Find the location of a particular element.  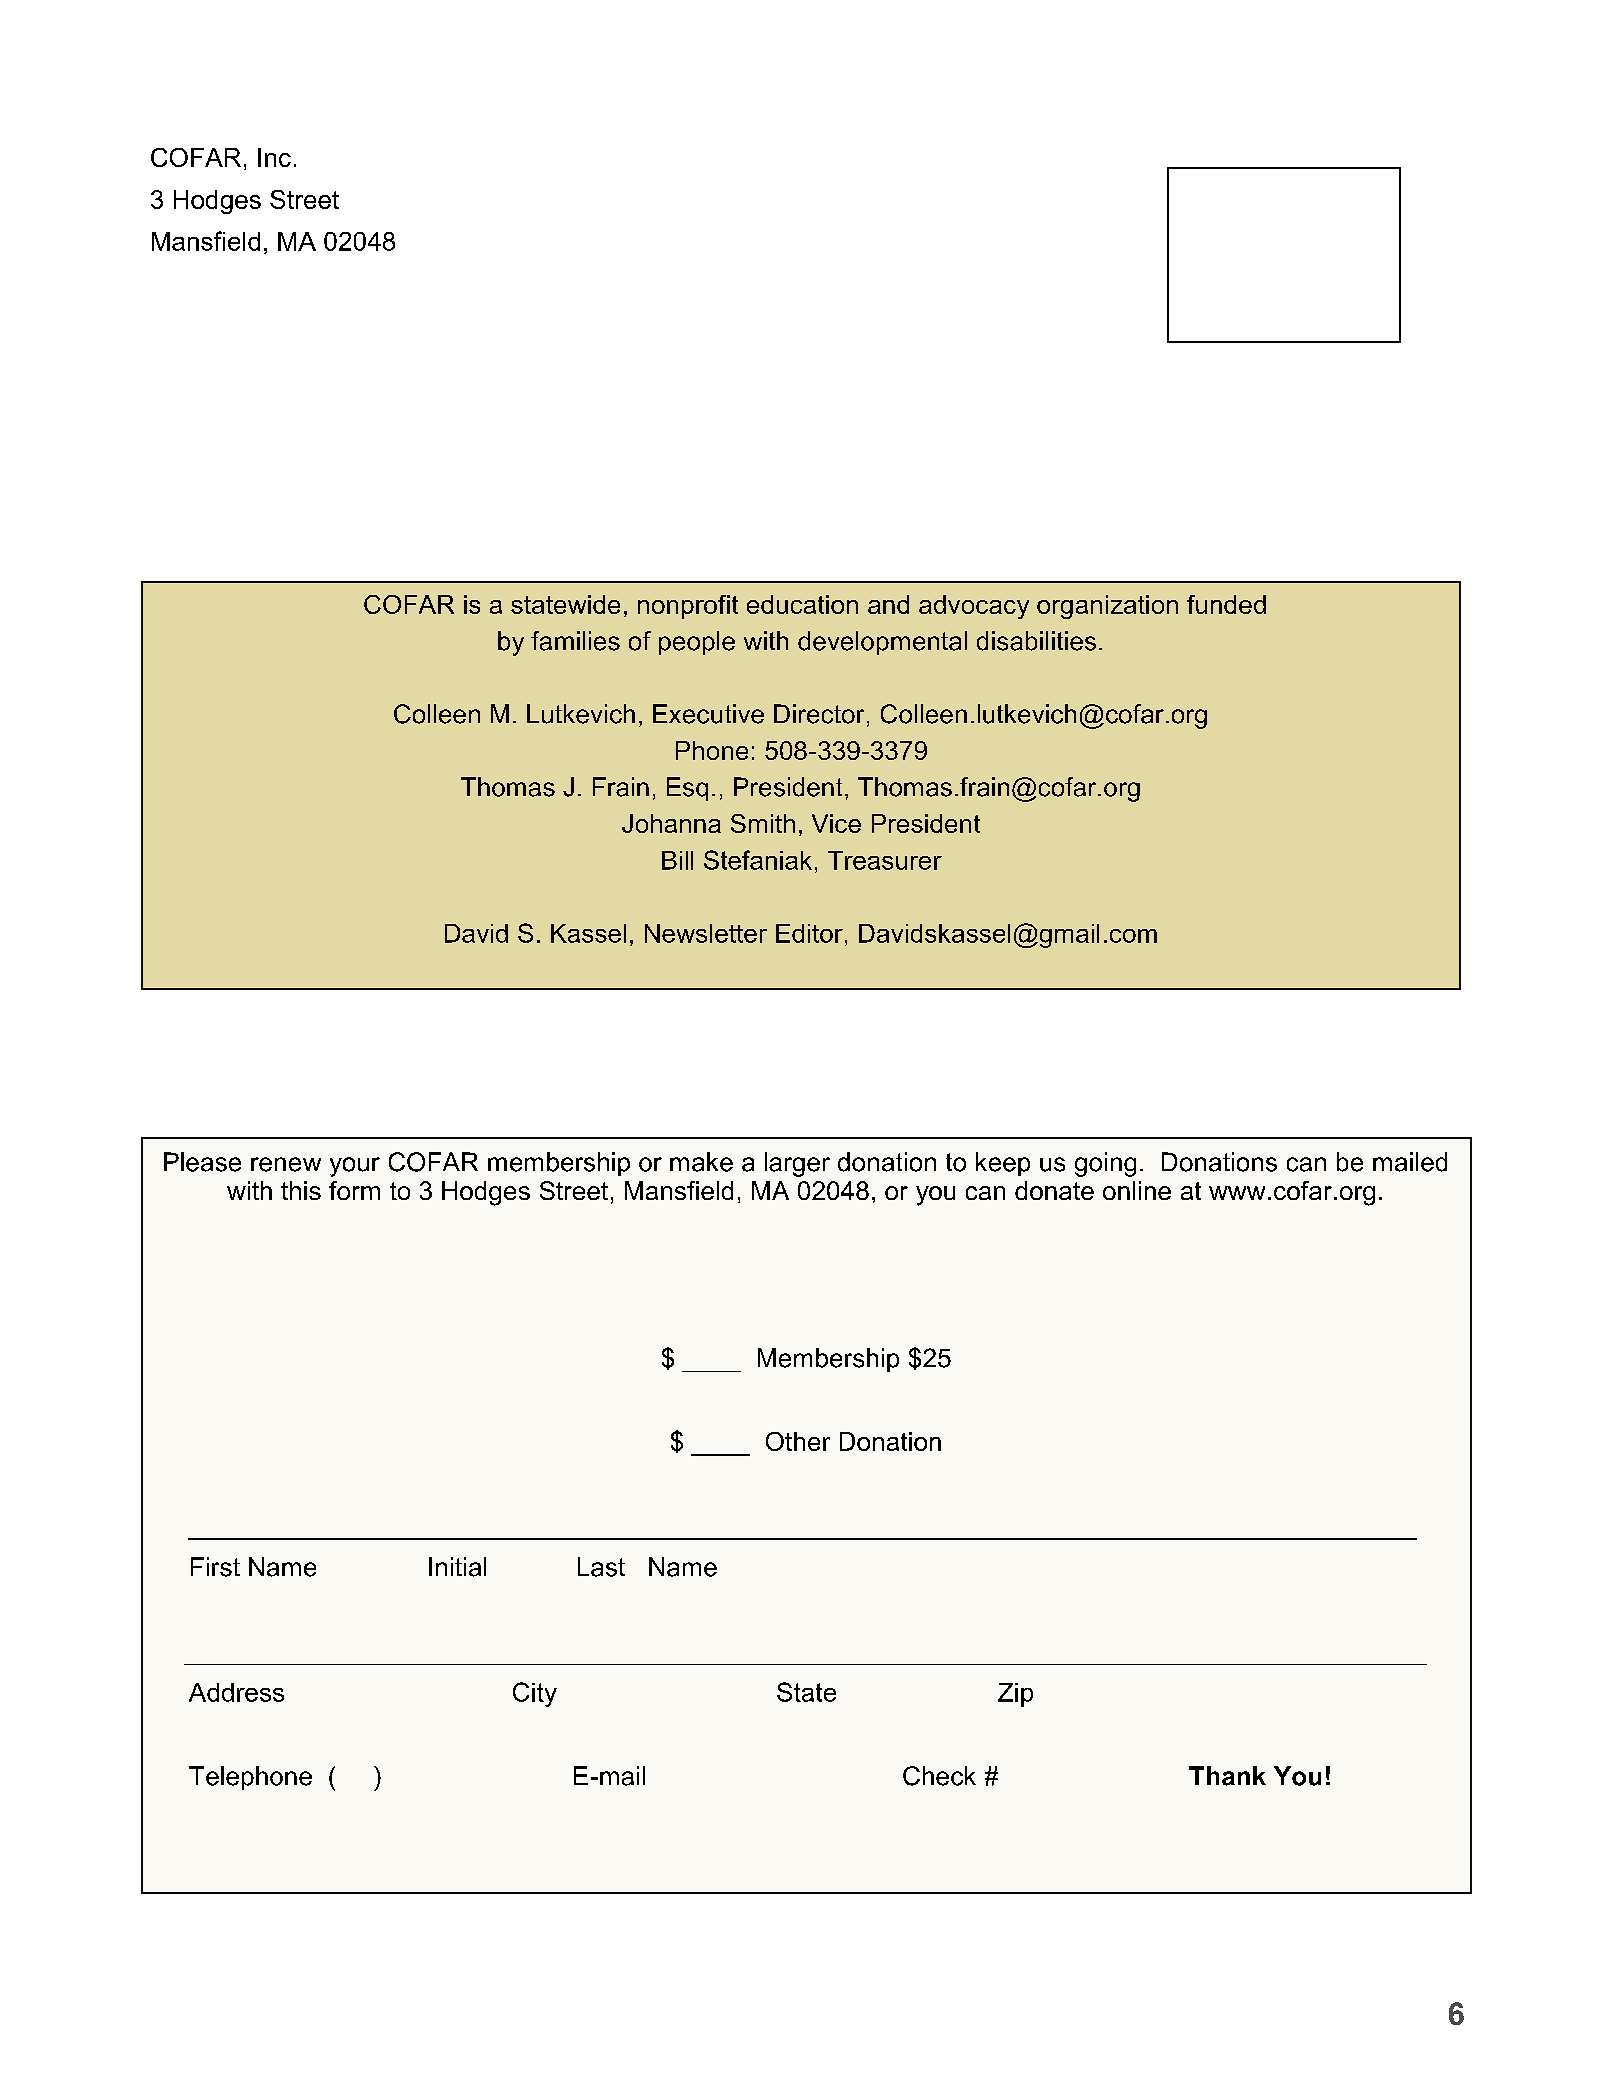

Address is located at coordinates (236, 1692).
